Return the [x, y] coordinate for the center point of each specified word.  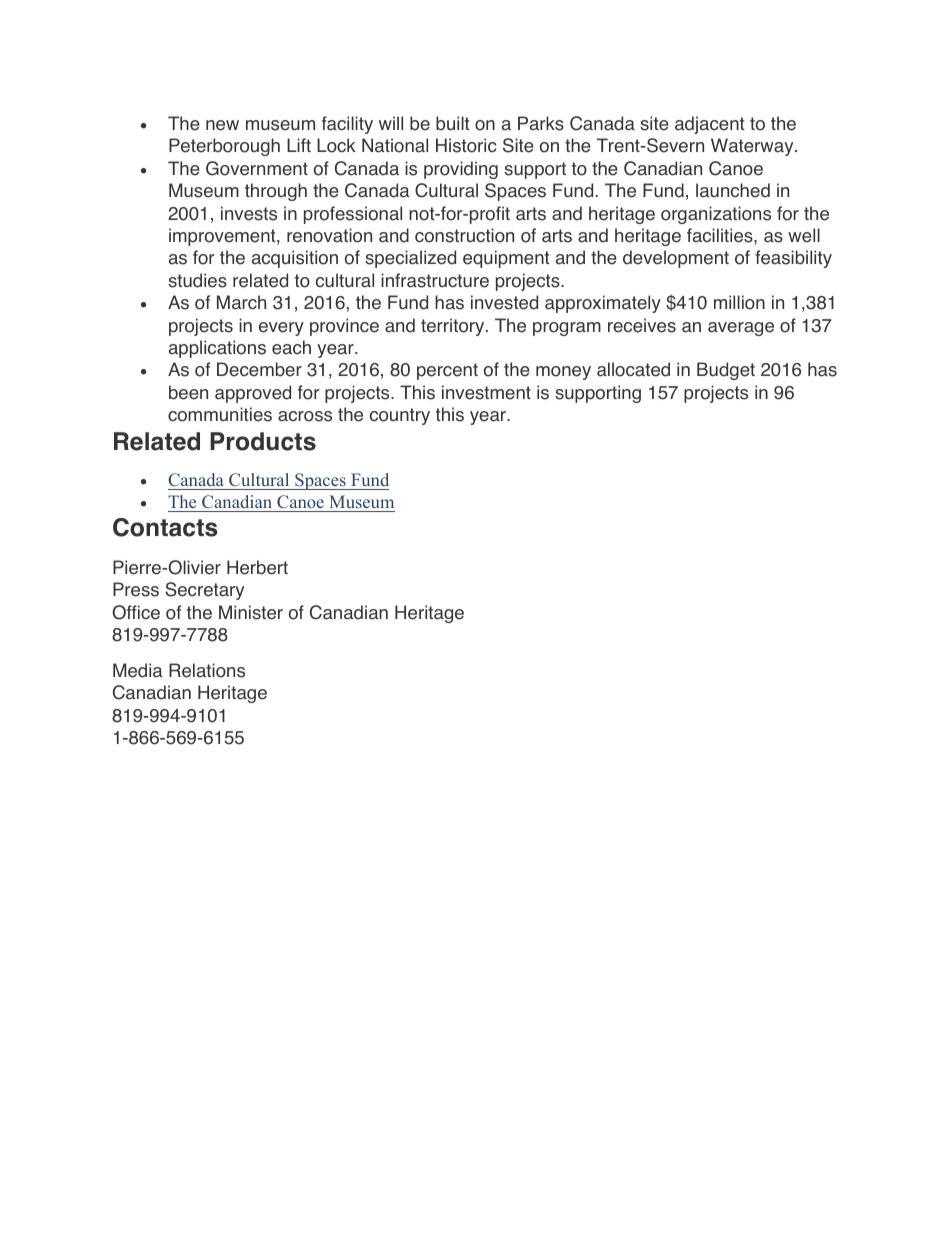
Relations [207, 670]
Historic [466, 145]
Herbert [257, 567]
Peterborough [224, 147]
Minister [251, 612]
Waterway [753, 147]
